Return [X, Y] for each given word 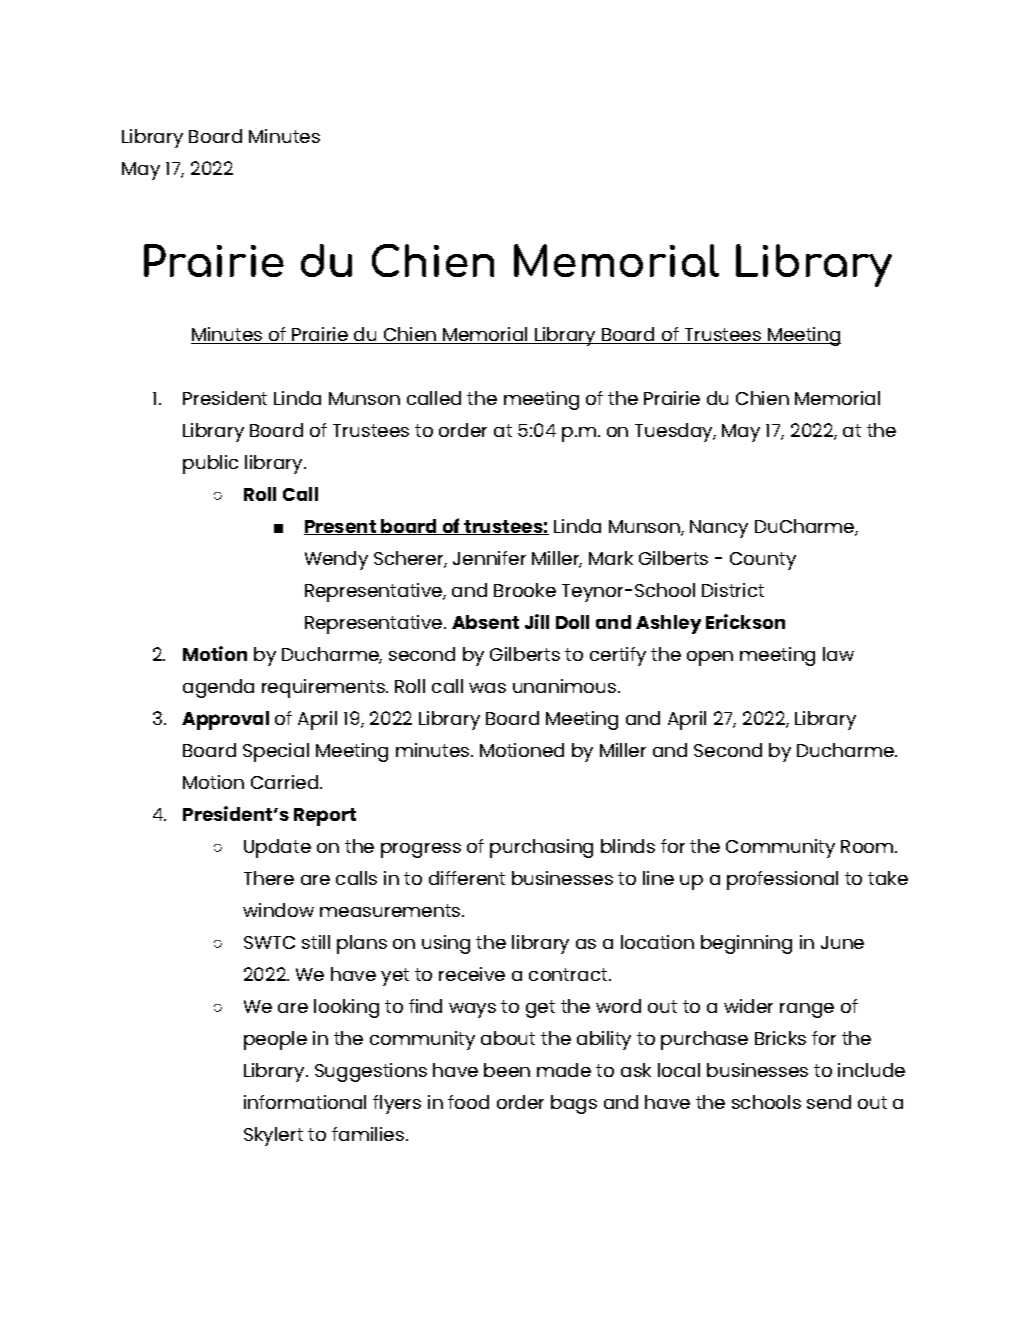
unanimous [564, 686]
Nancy [719, 529]
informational [305, 1102]
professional [782, 880]
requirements [324, 688]
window [278, 910]
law [838, 654]
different [467, 878]
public [210, 464]
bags [574, 1104]
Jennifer [489, 558]
